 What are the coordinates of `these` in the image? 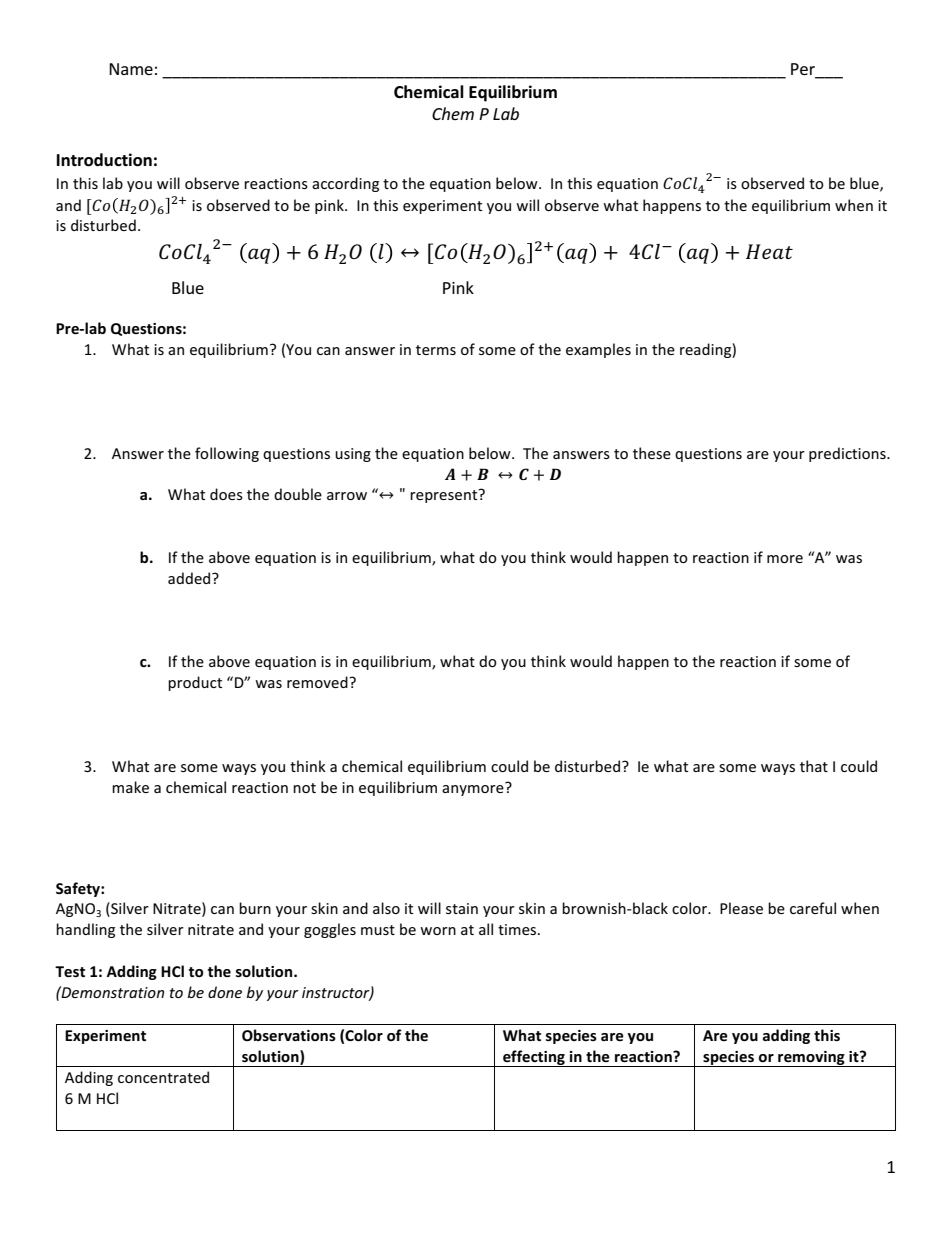 It's located at (652, 453).
